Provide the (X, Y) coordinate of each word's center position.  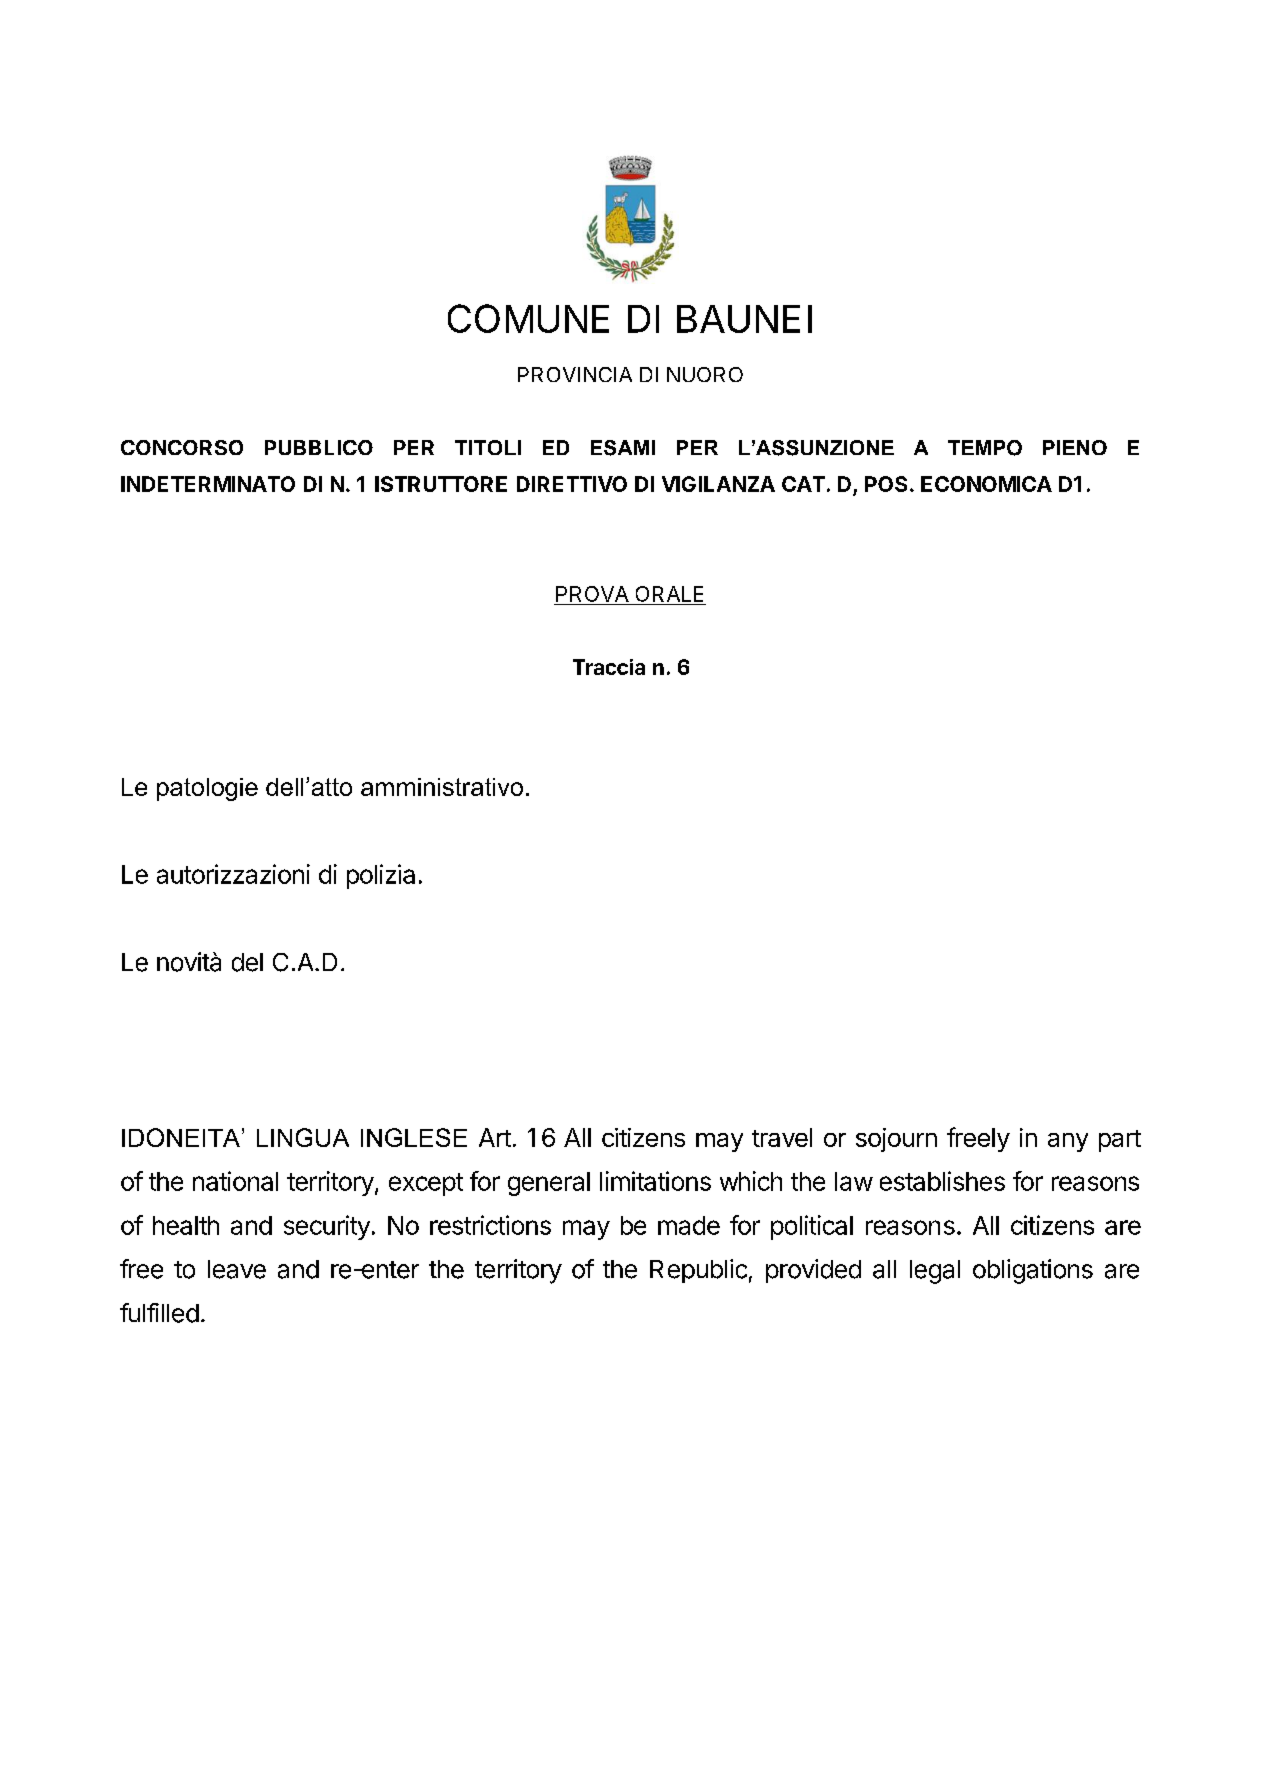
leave (237, 1269)
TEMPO (985, 448)
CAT (803, 484)
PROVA (592, 594)
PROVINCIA (575, 374)
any (1068, 1142)
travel (782, 1137)
